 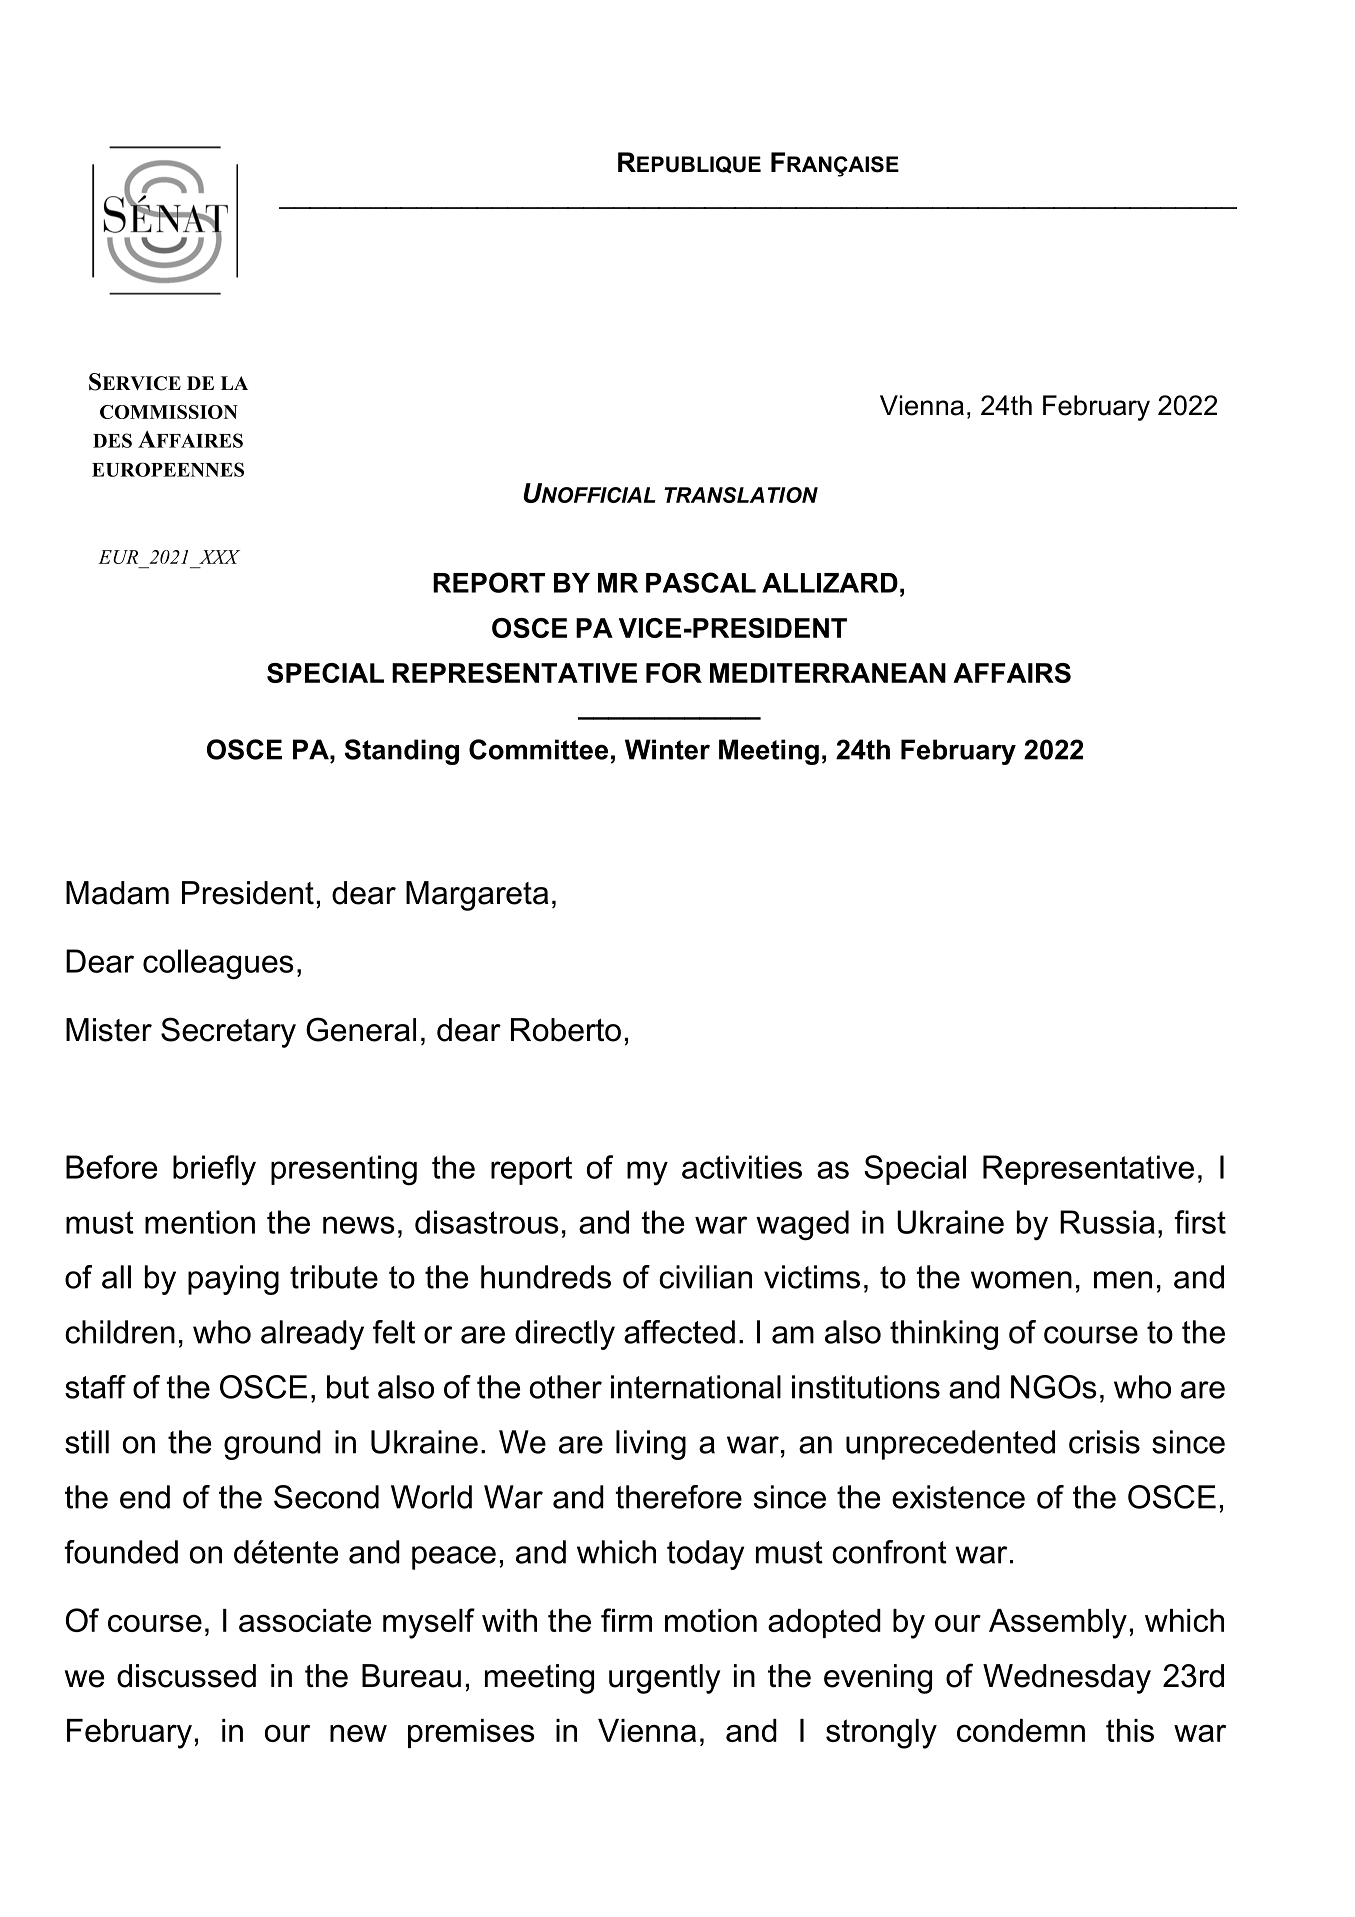 What do you see at coordinates (1021, 1280) in the document?
I see `women` at bounding box center [1021, 1280].
